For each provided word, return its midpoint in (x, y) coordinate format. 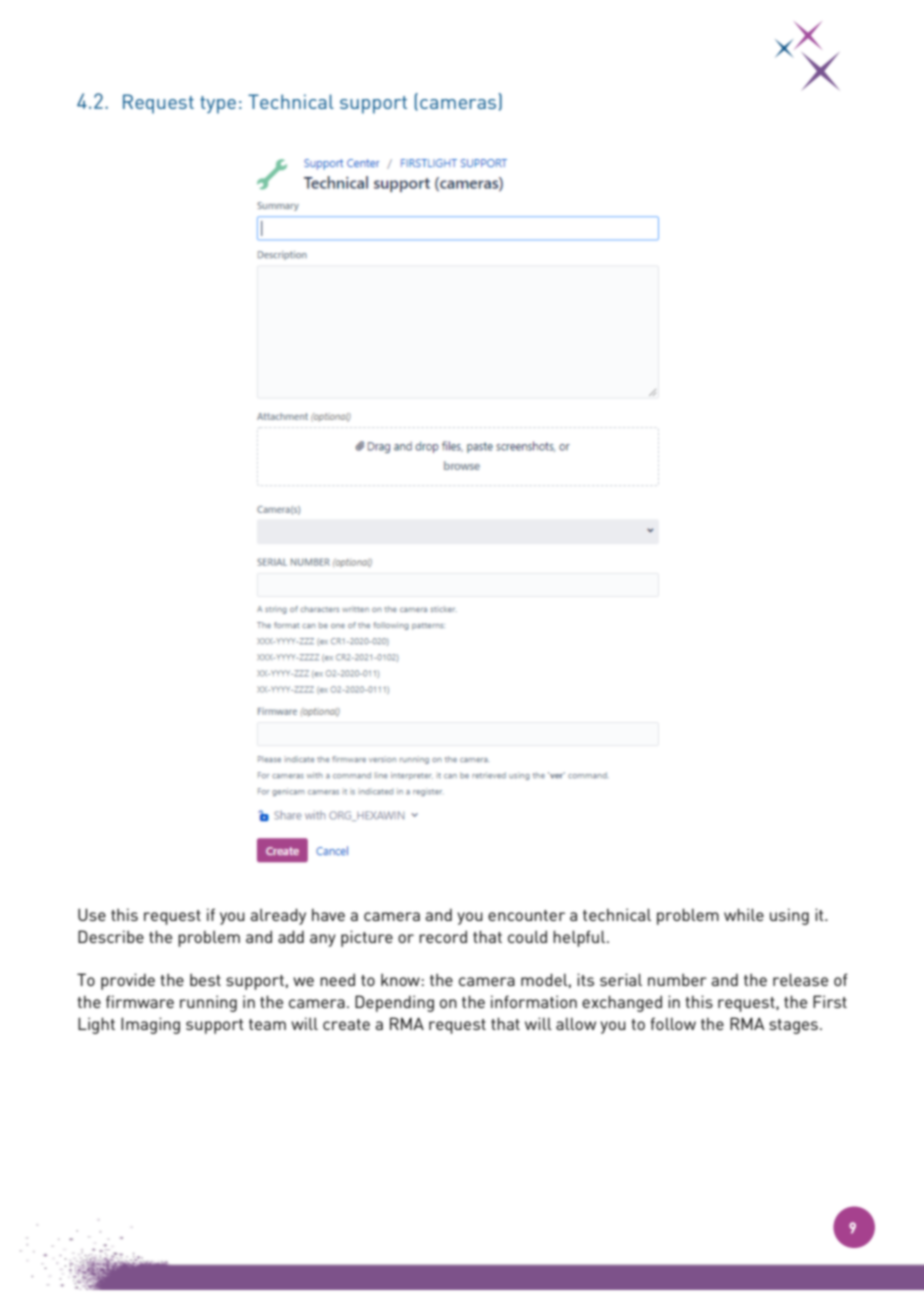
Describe (111, 936)
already (278, 916)
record (443, 937)
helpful (580, 938)
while (744, 914)
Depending (394, 1003)
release (800, 979)
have (328, 915)
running (208, 1003)
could (527, 937)
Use (92, 914)
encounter (526, 915)
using (789, 916)
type (218, 105)
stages (793, 1026)
